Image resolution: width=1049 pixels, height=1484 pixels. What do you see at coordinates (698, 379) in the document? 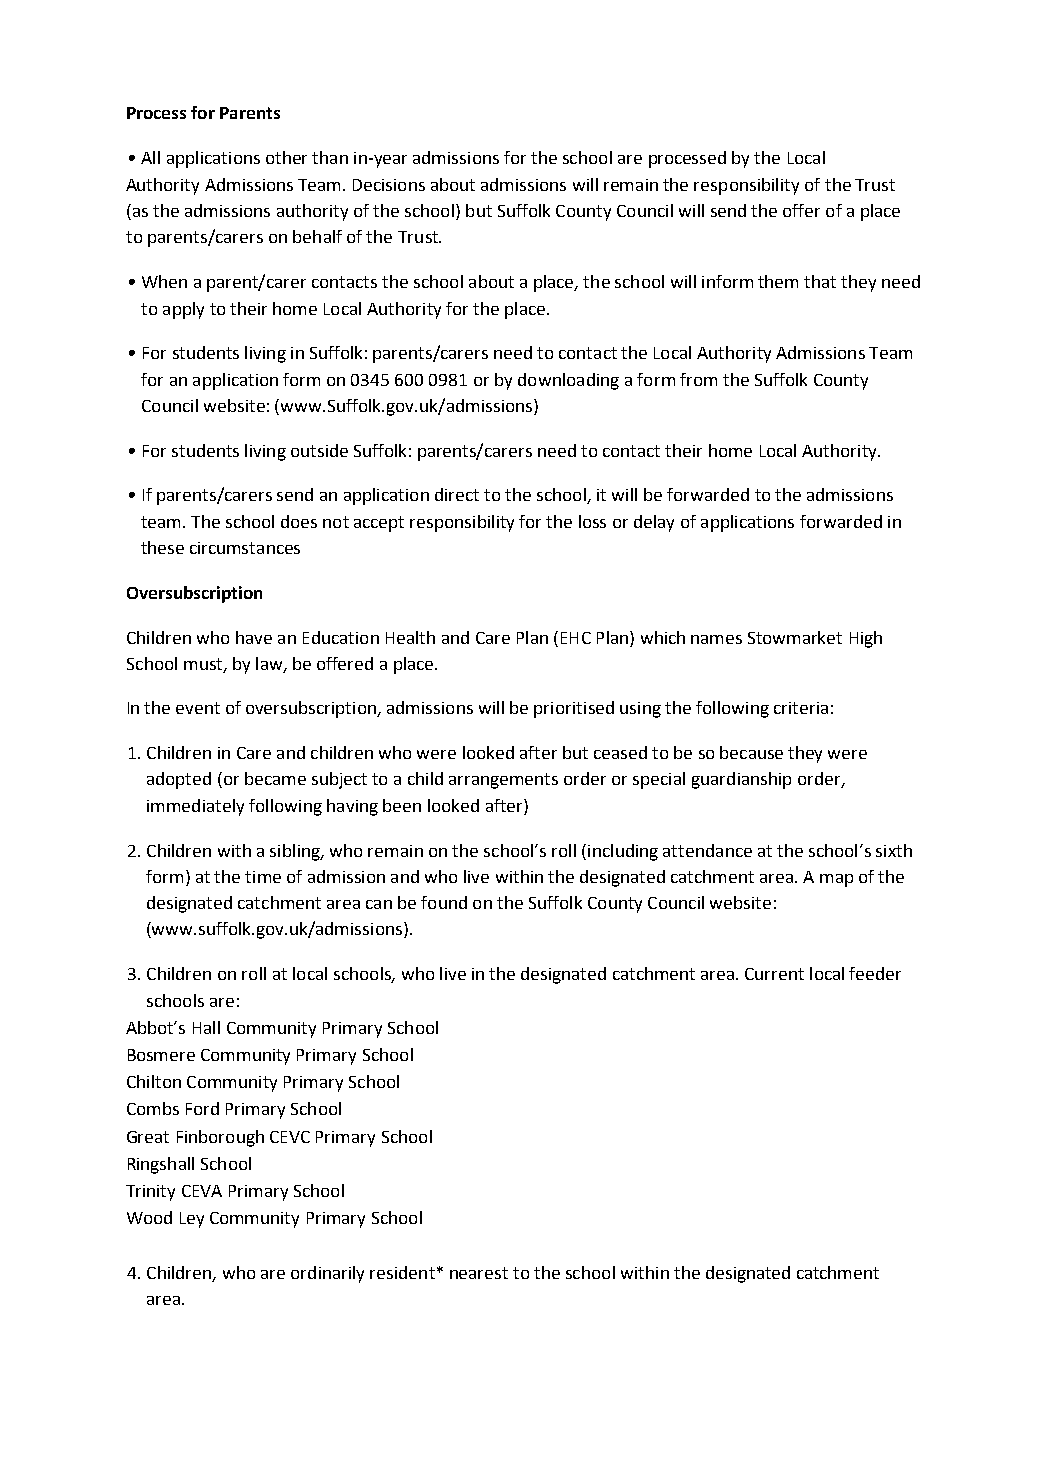
I see `from` at bounding box center [698, 379].
